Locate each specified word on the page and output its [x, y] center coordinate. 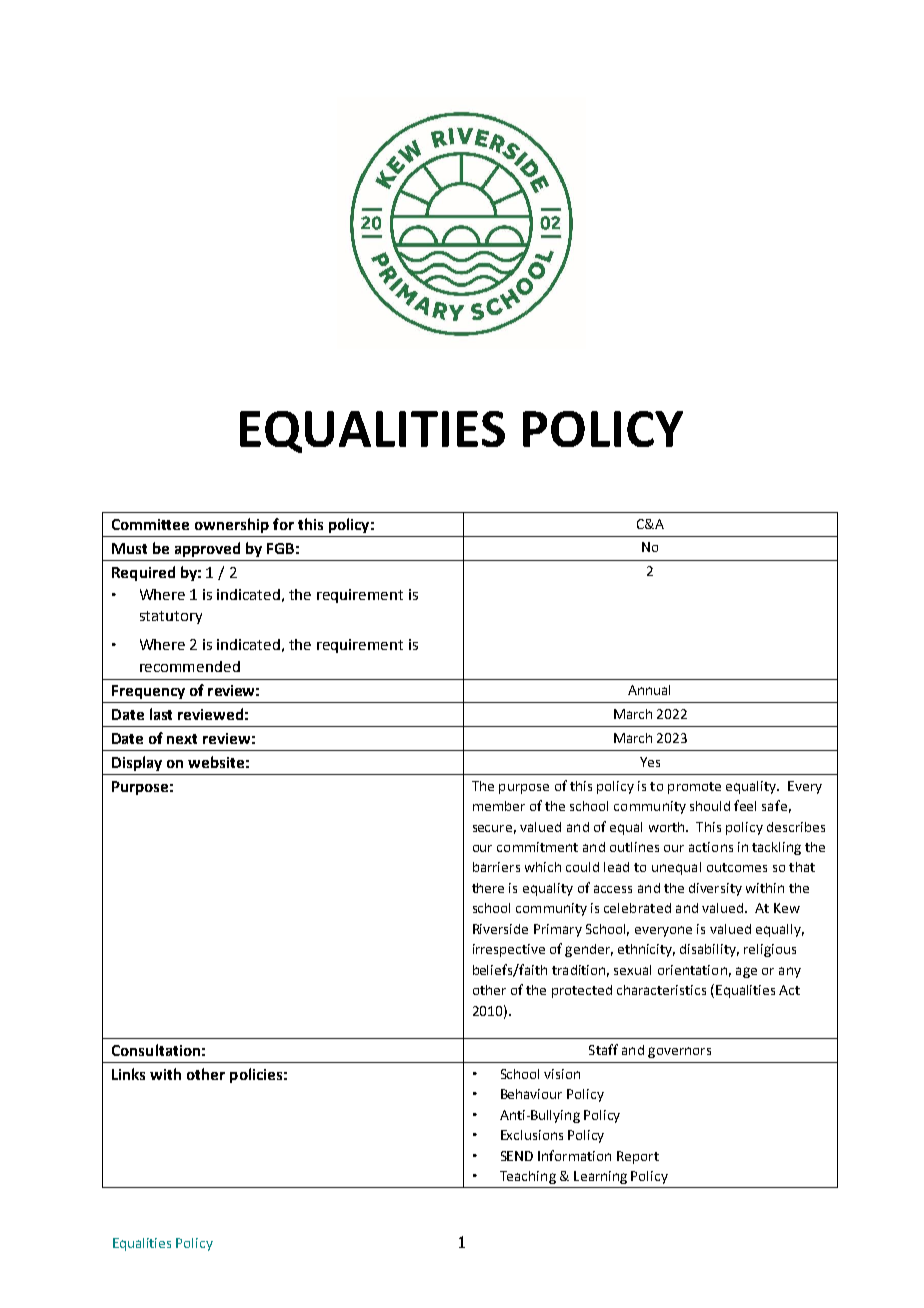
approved [207, 549]
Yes [650, 762]
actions [711, 847]
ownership [232, 525]
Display [137, 763]
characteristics [661, 990]
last [161, 714]
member [499, 806]
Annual [649, 690]
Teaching [528, 1177]
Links [128, 1074]
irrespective [509, 950]
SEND [517, 1156]
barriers [496, 867]
